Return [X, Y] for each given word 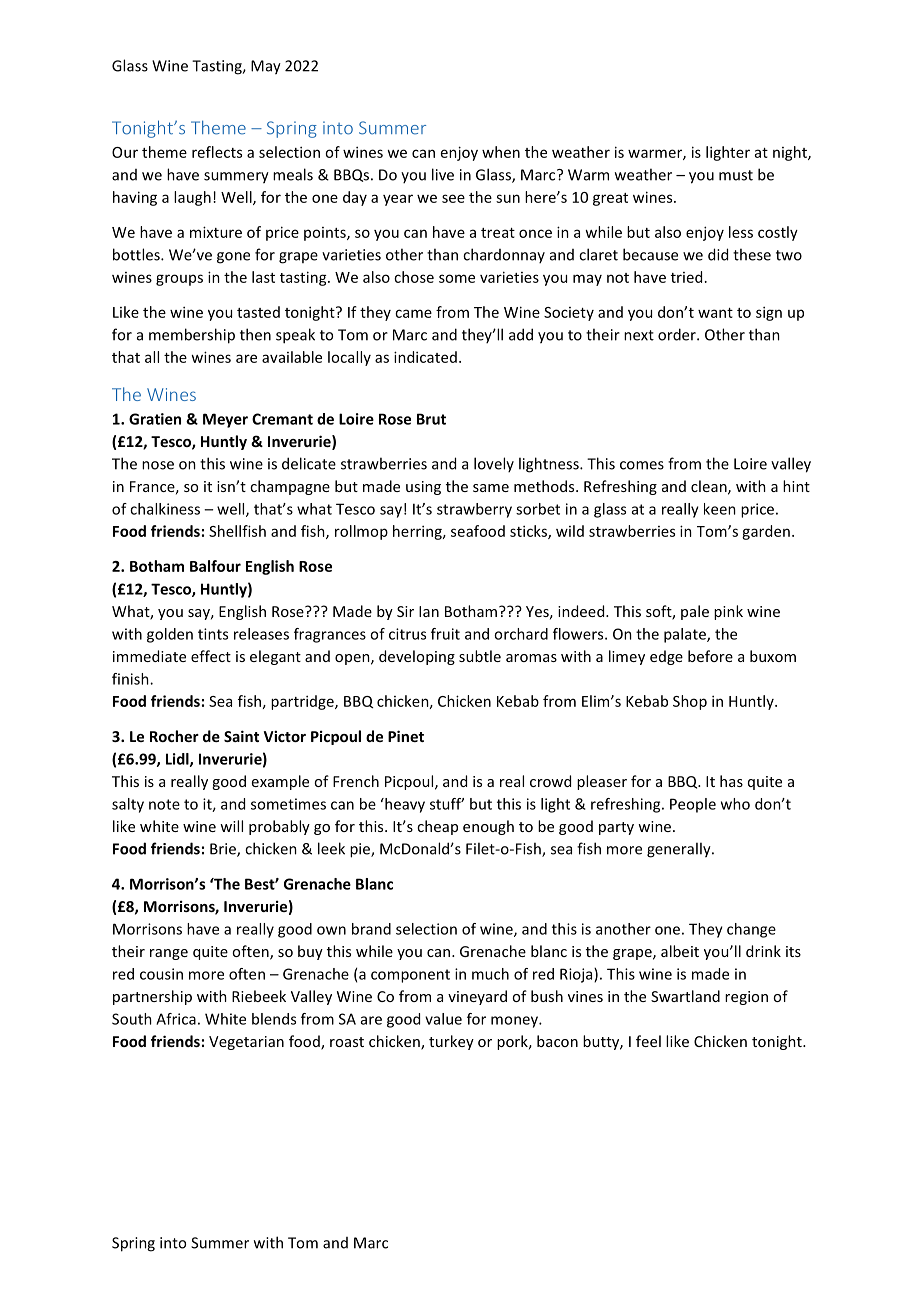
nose [158, 465]
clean [710, 487]
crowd [550, 781]
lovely [494, 464]
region [746, 998]
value [443, 1019]
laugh [192, 198]
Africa [176, 1019]
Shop [690, 702]
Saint [241, 736]
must [736, 175]
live [443, 174]
